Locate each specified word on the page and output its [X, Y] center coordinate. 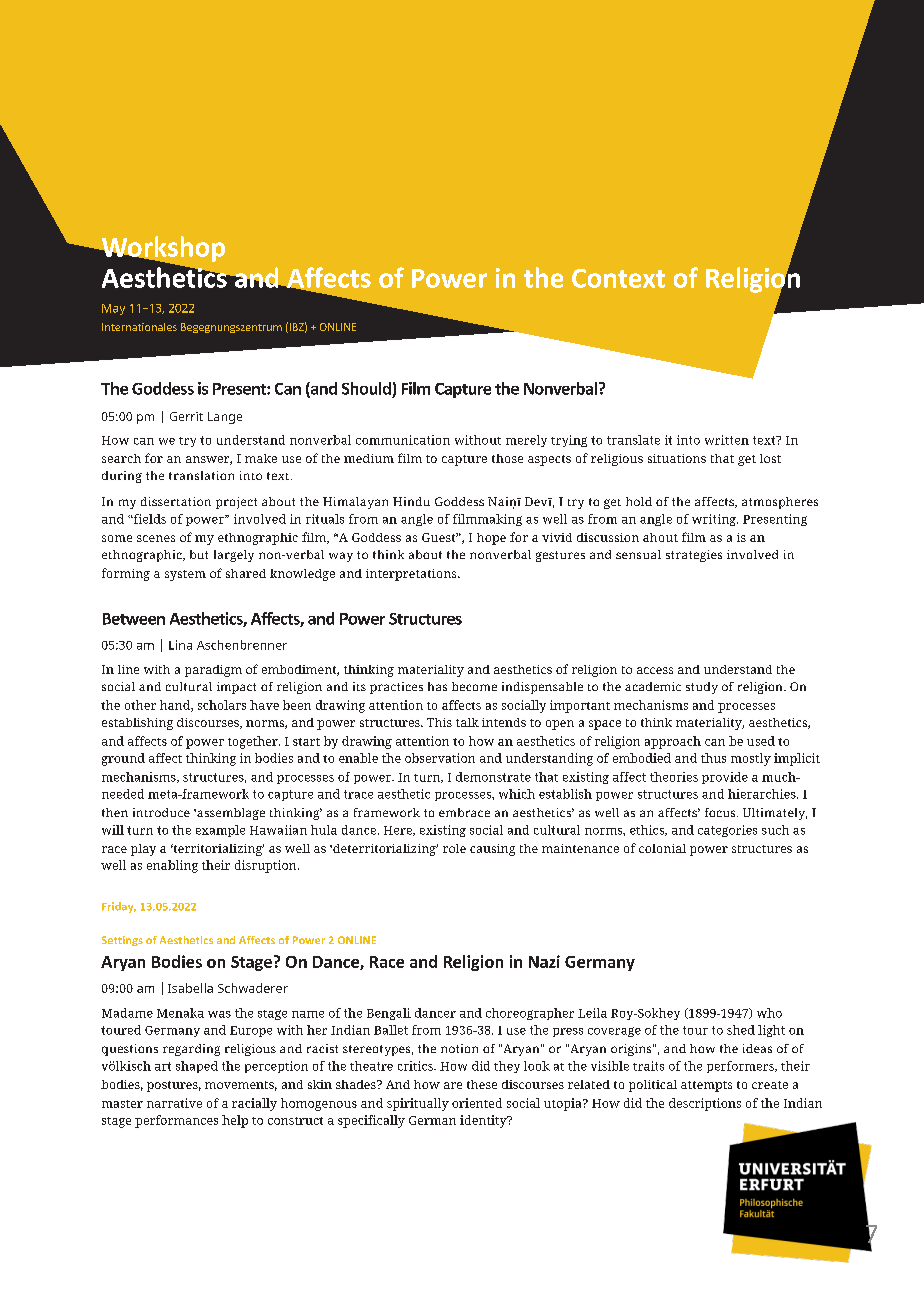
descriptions [705, 1104]
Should [366, 388]
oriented [477, 1103]
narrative [174, 1103]
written [727, 440]
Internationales [139, 327]
